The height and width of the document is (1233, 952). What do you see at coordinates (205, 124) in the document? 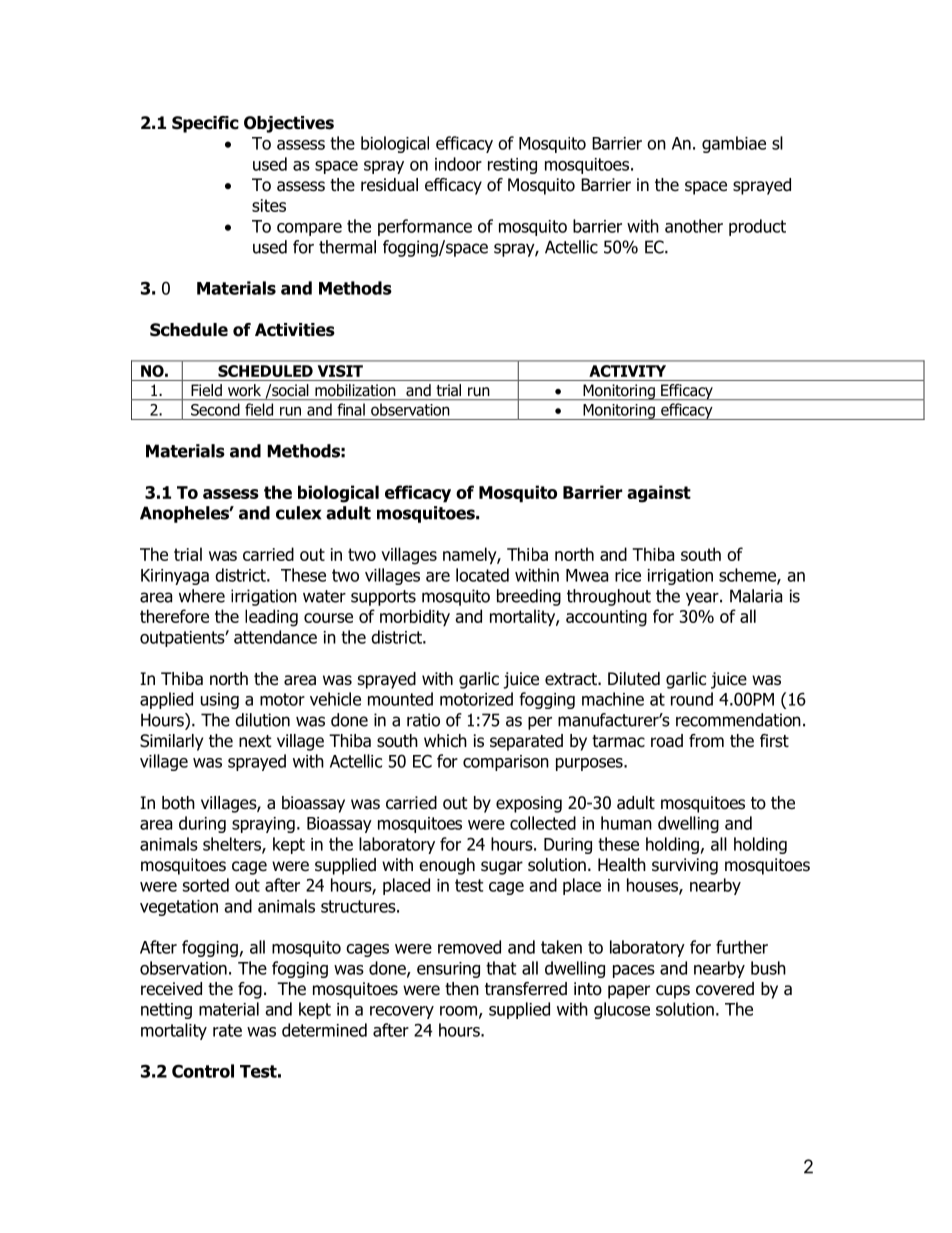
I see `Specific` at bounding box center [205, 124].
